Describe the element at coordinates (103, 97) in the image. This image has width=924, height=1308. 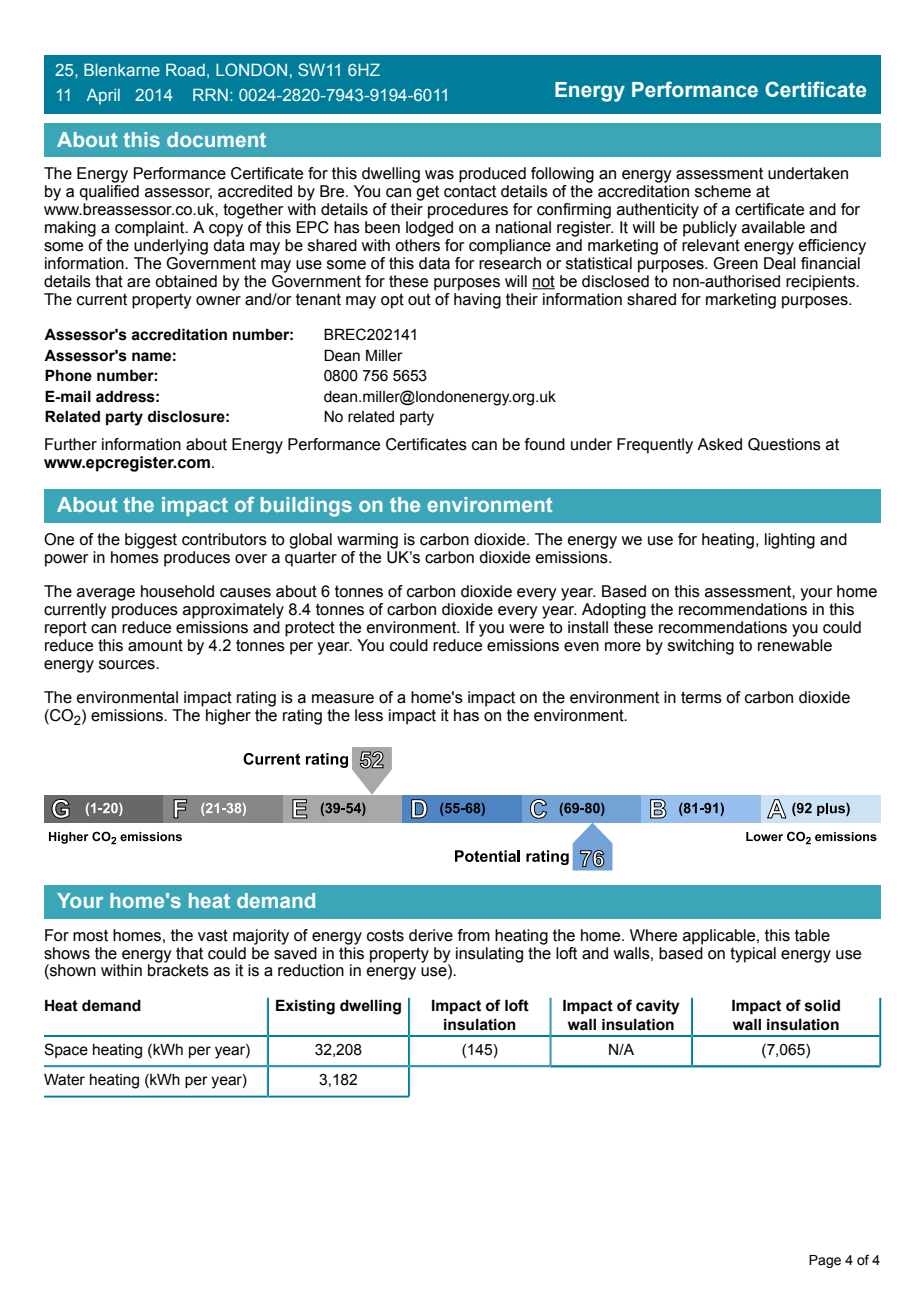
I see `April` at that location.
